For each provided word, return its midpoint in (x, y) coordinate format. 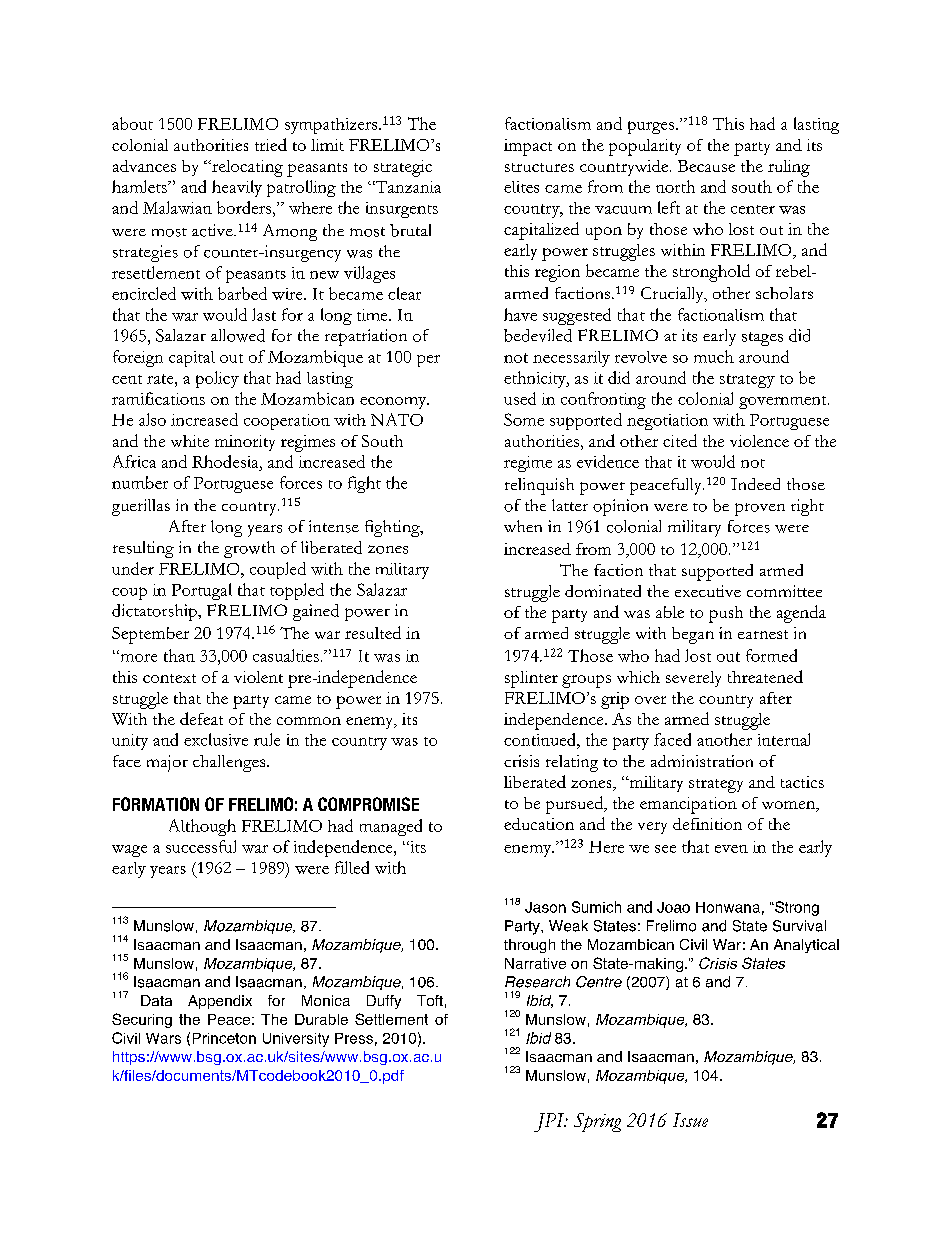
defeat (201, 718)
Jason (545, 907)
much (714, 356)
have (520, 314)
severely (693, 679)
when (523, 526)
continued (541, 739)
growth (249, 549)
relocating (246, 168)
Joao (673, 907)
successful (201, 846)
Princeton (224, 1038)
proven (760, 509)
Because (706, 166)
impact (528, 147)
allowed (238, 335)
